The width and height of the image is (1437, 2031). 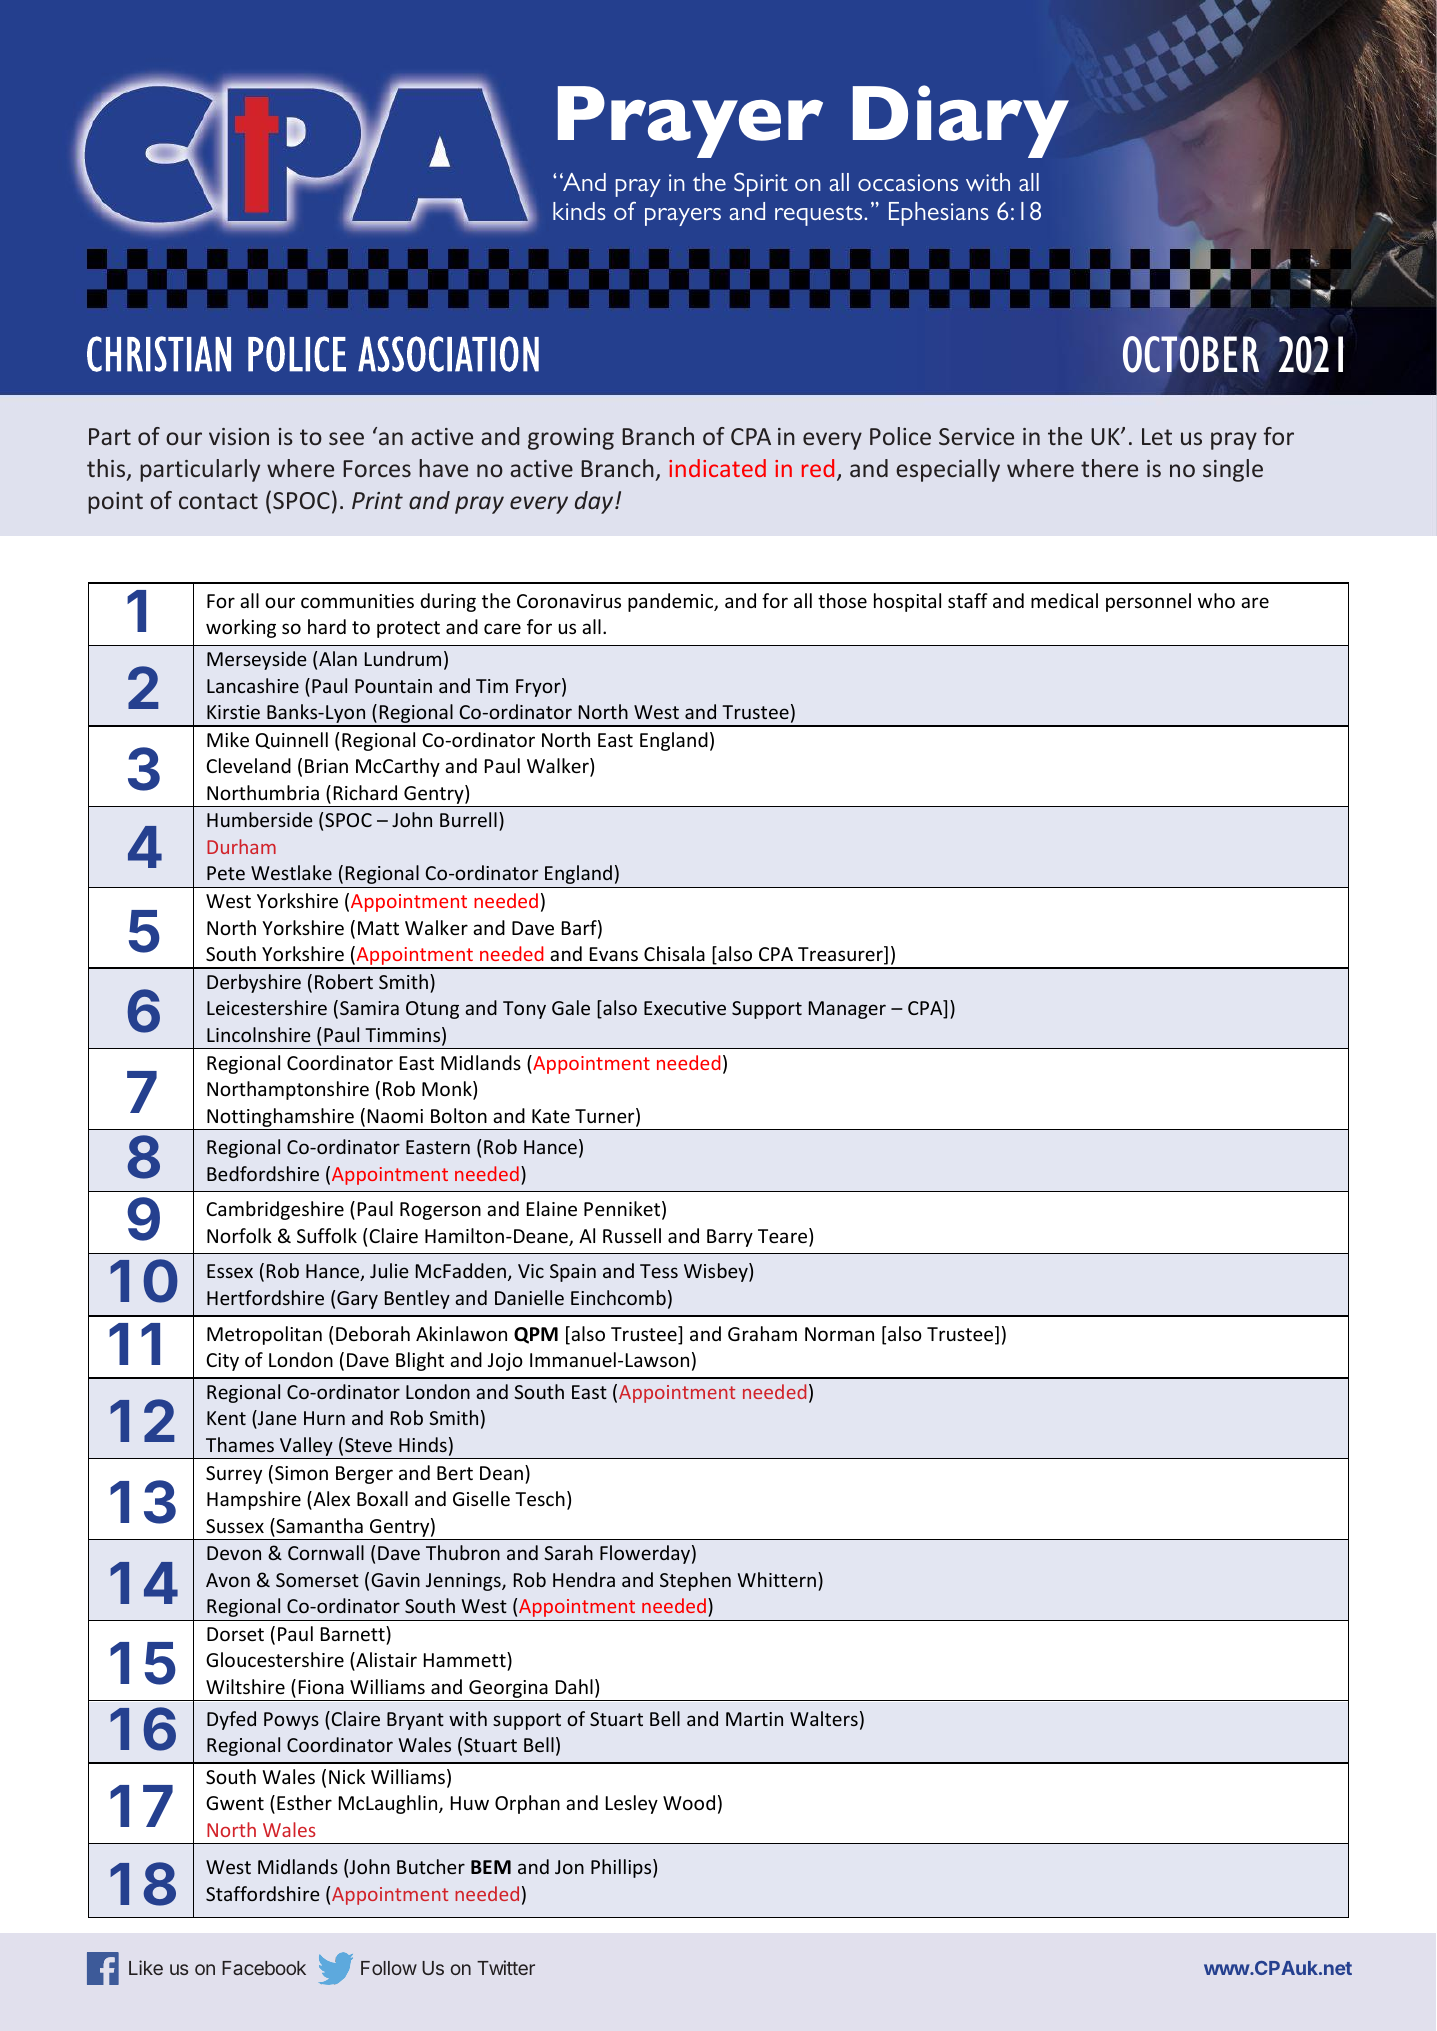 What do you see at coordinates (239, 436) in the image?
I see `vision` at bounding box center [239, 436].
